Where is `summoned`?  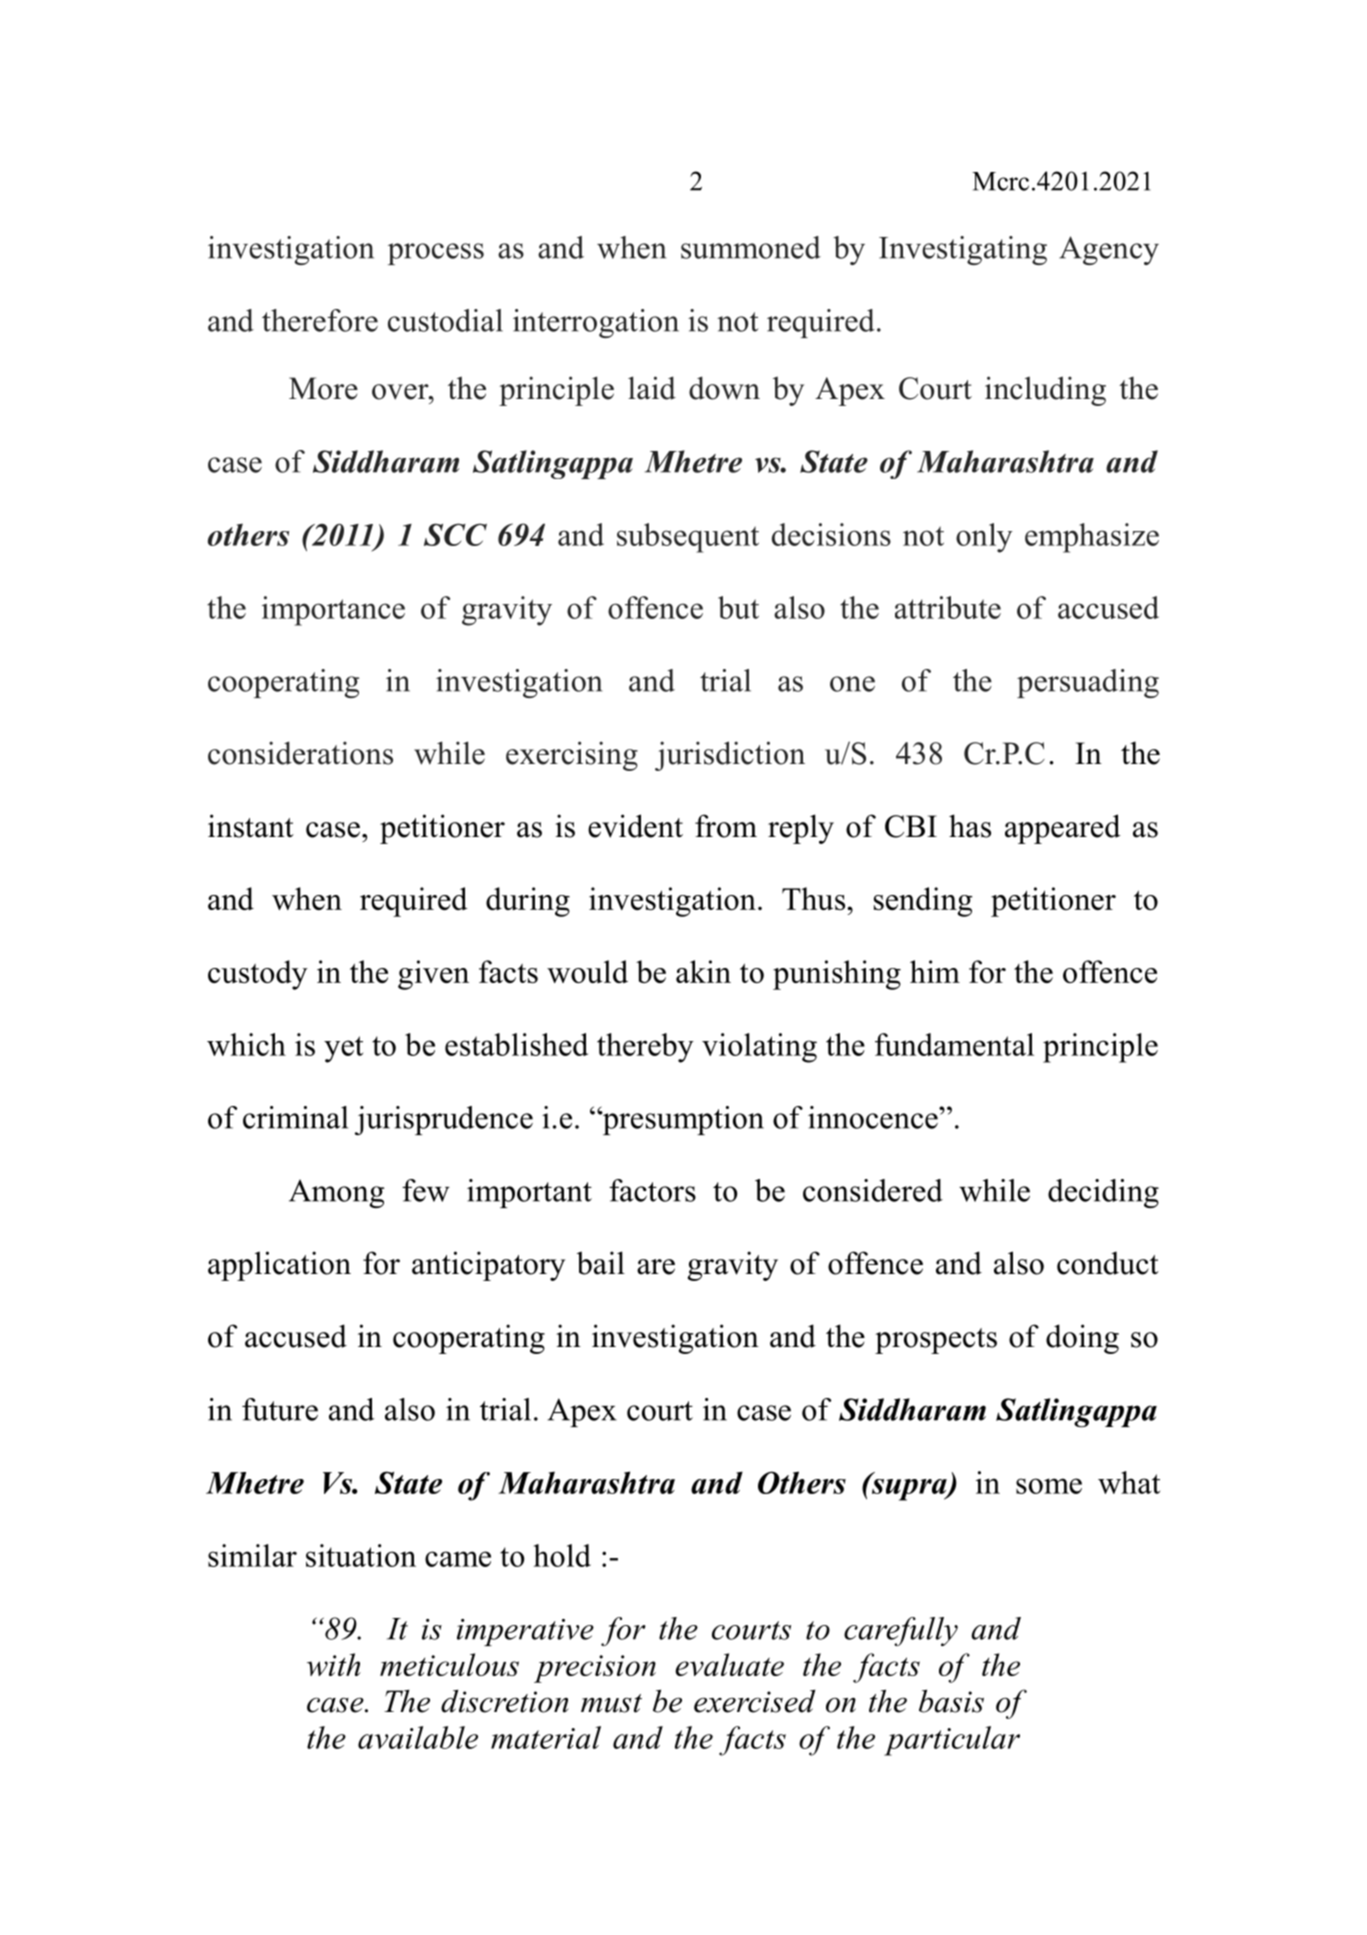 summoned is located at coordinates (751, 247).
